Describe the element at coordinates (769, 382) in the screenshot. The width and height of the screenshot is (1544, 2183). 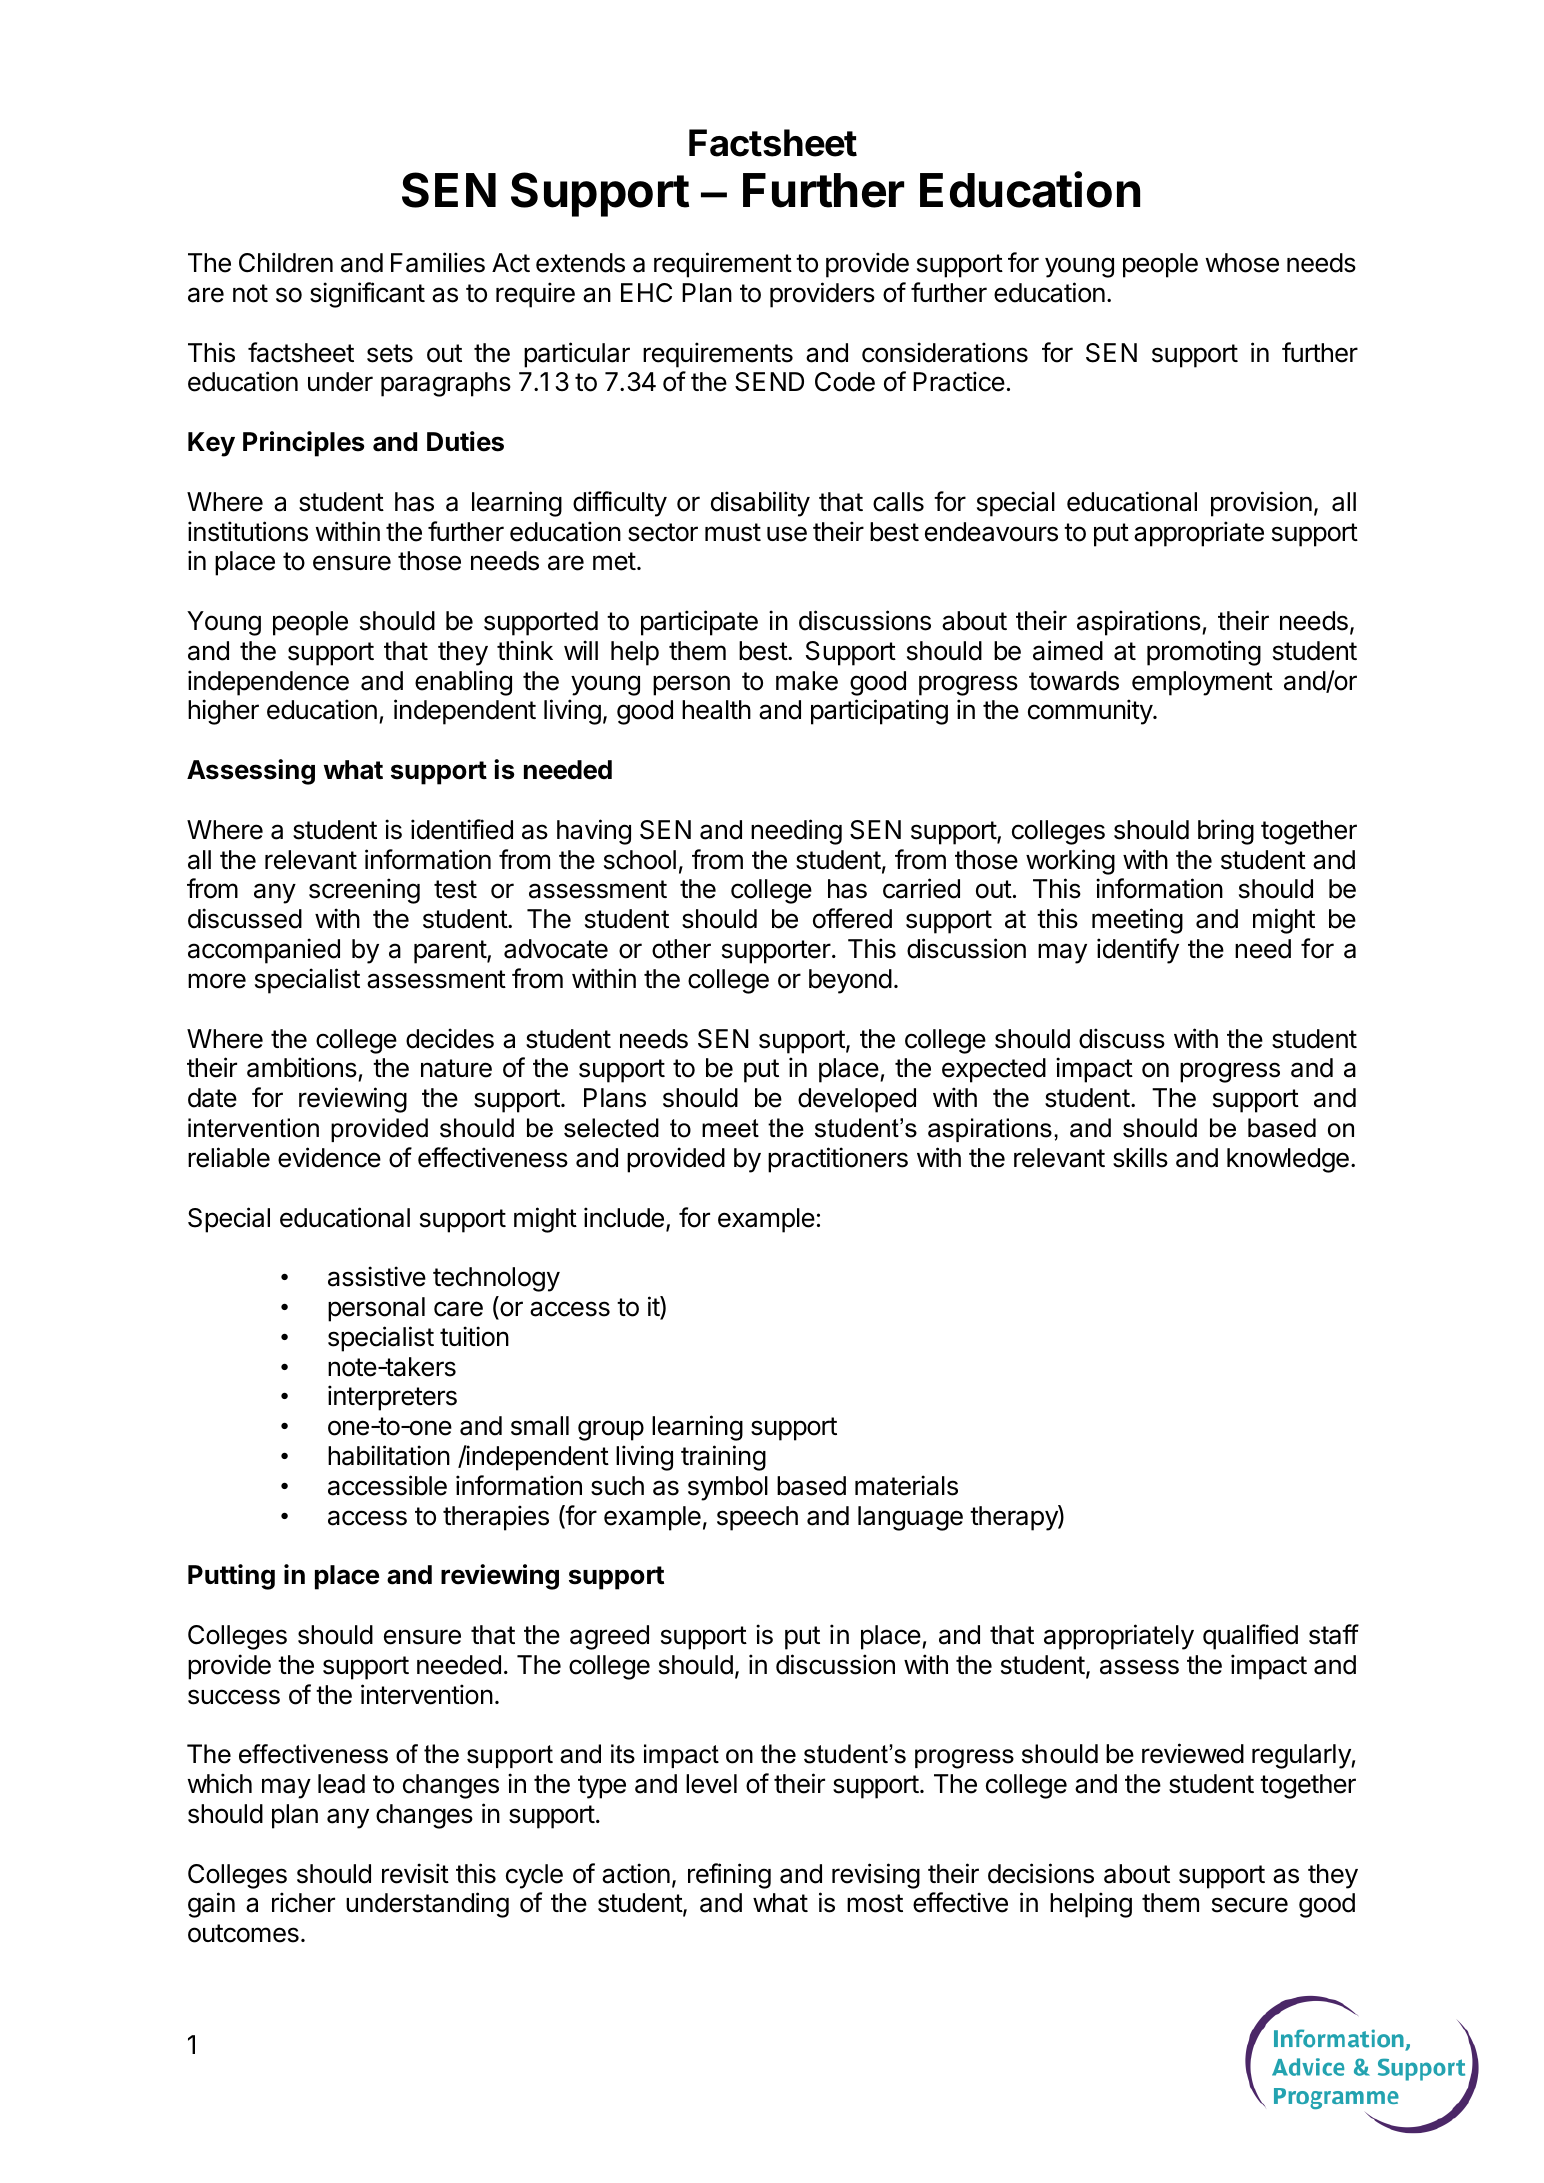
I see `SEND` at that location.
